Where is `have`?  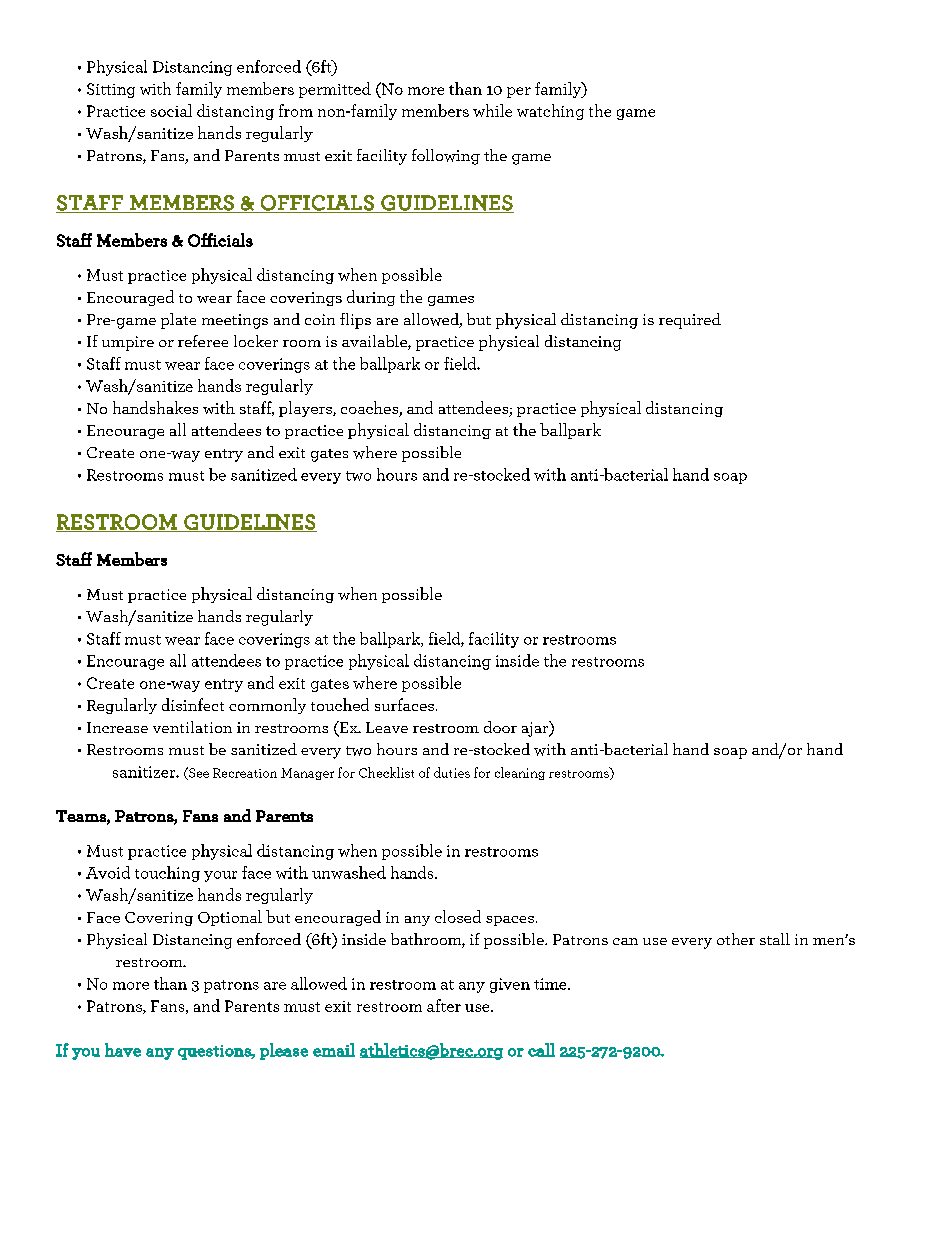 have is located at coordinates (123, 1050).
